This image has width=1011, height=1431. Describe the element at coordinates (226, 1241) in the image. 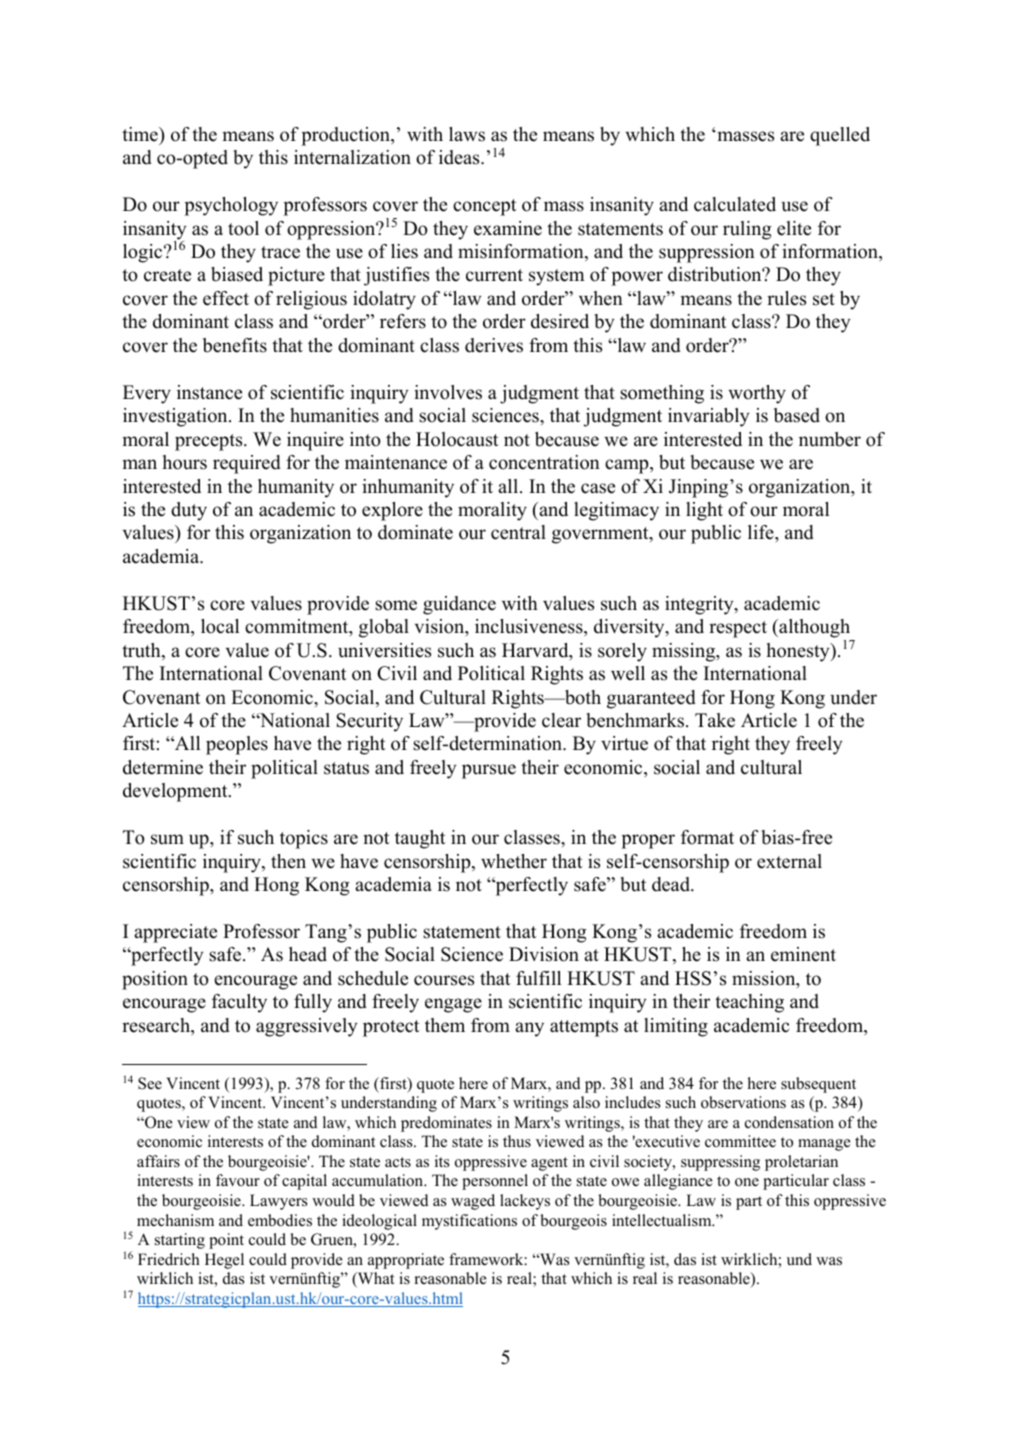

I see `point` at that location.
